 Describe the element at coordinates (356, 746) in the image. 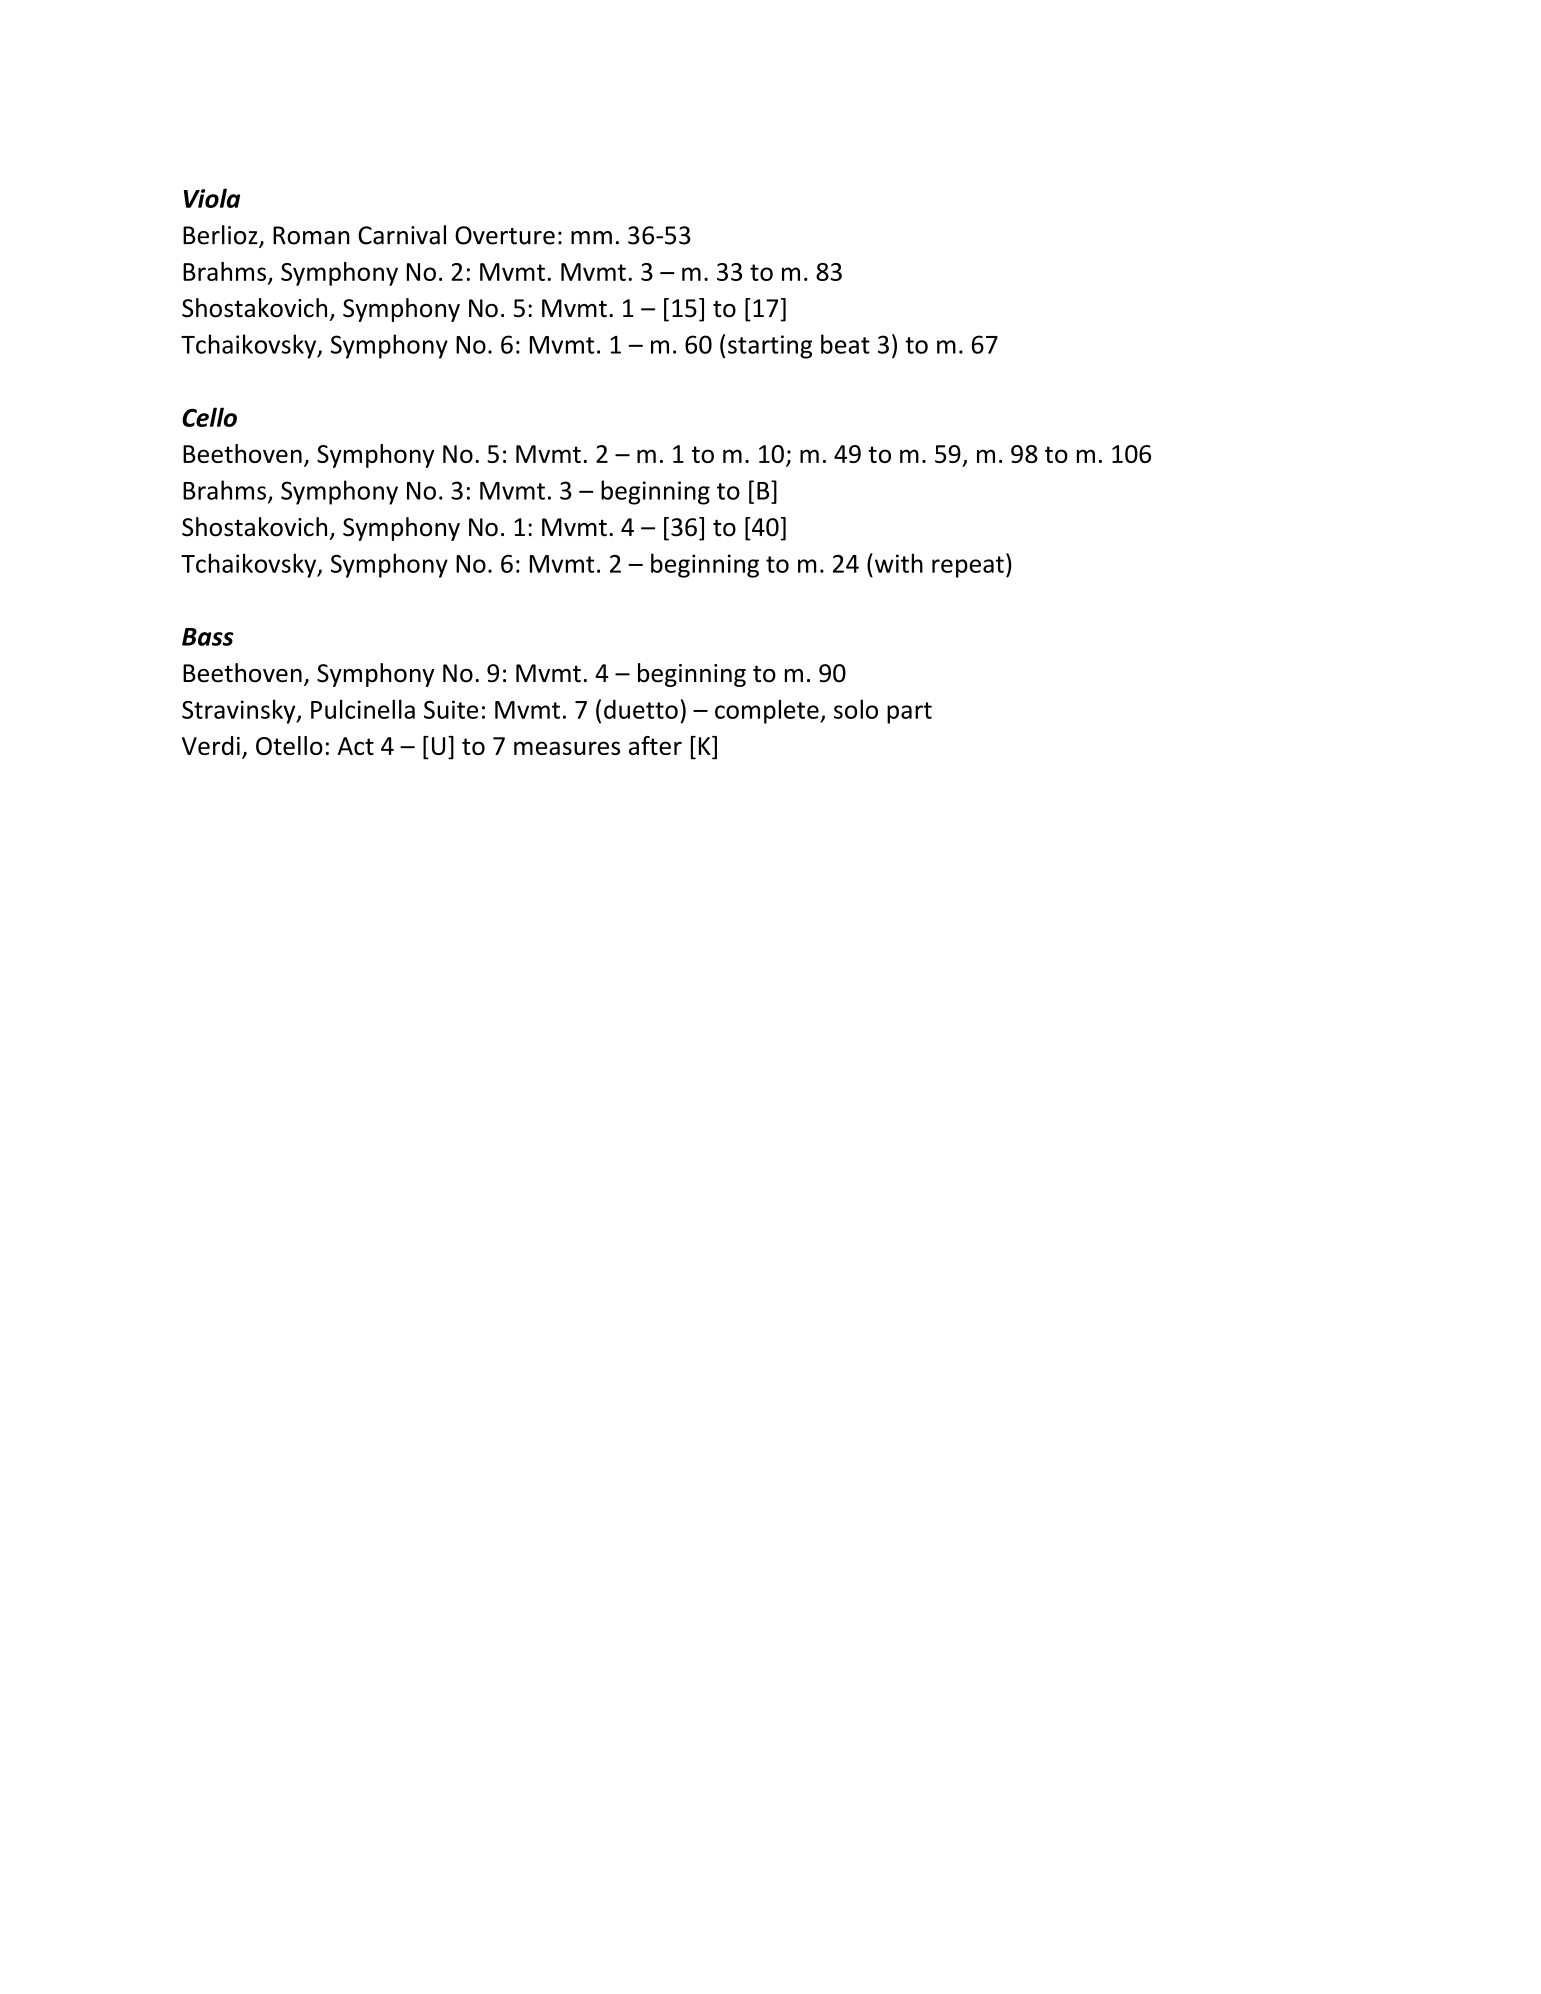

I see `Act` at that location.
